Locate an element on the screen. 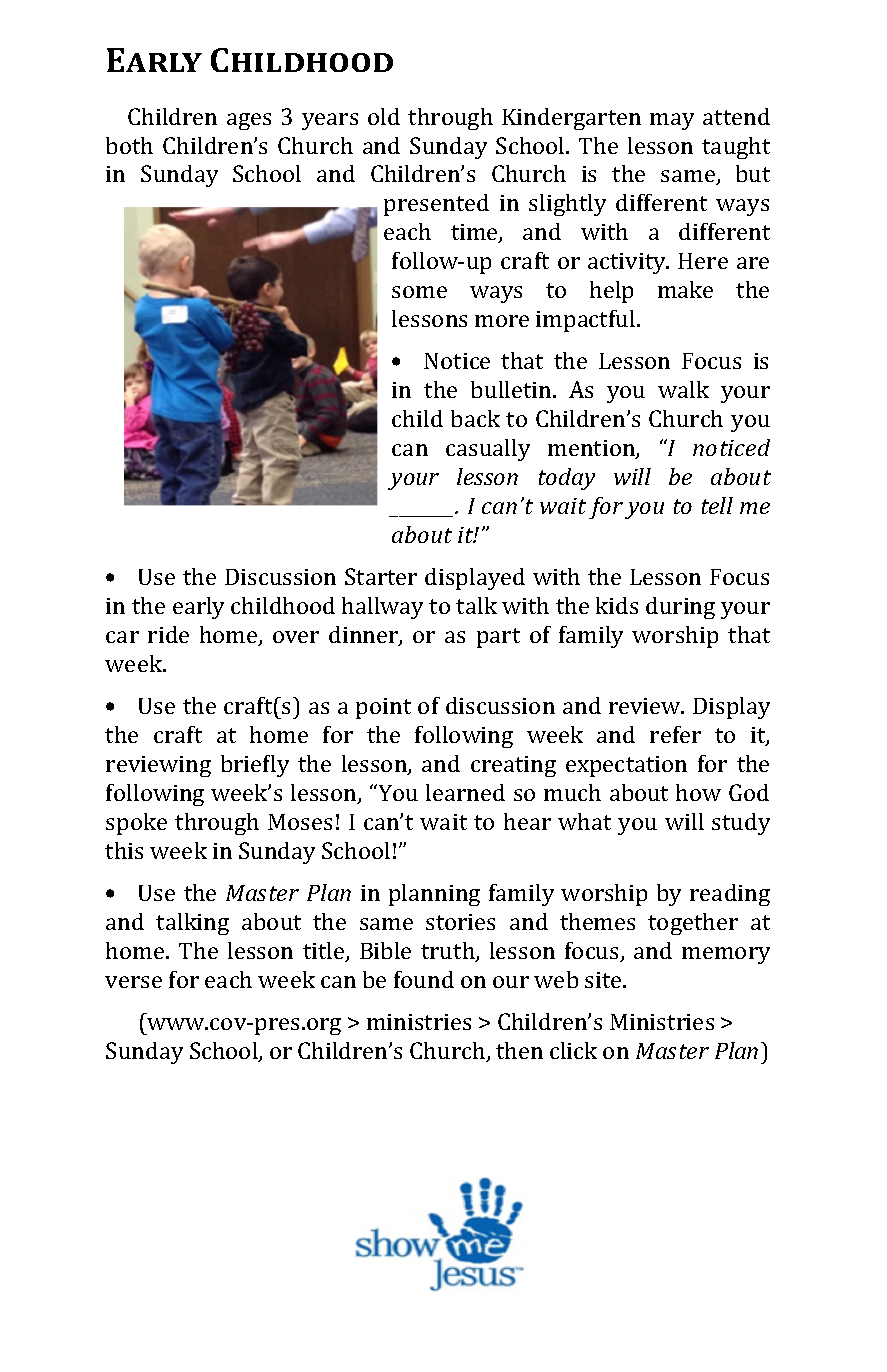 The height and width of the screenshot is (1372, 887). ride is located at coordinates (168, 634).
